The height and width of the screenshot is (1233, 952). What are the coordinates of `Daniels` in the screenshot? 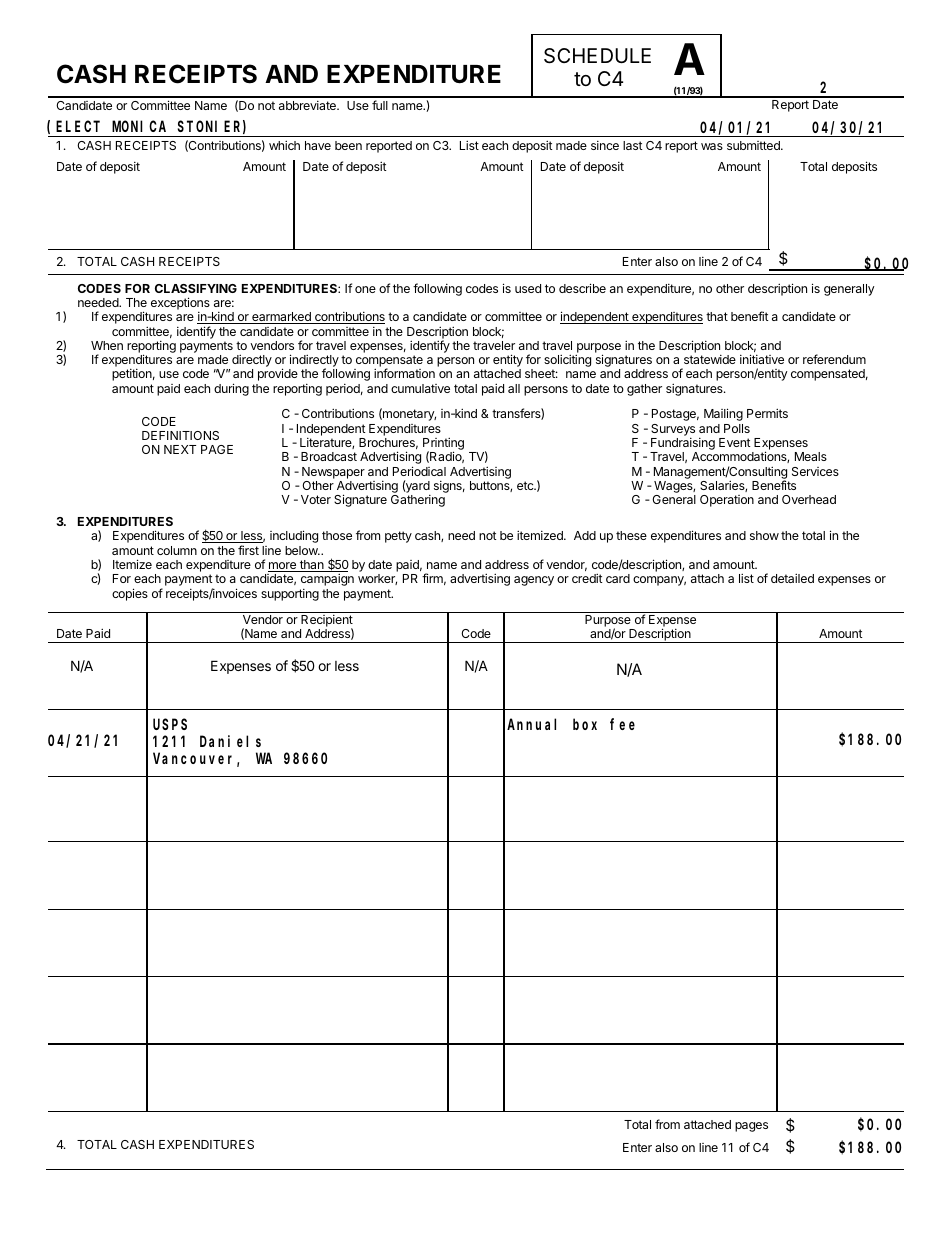 It's located at (230, 741).
